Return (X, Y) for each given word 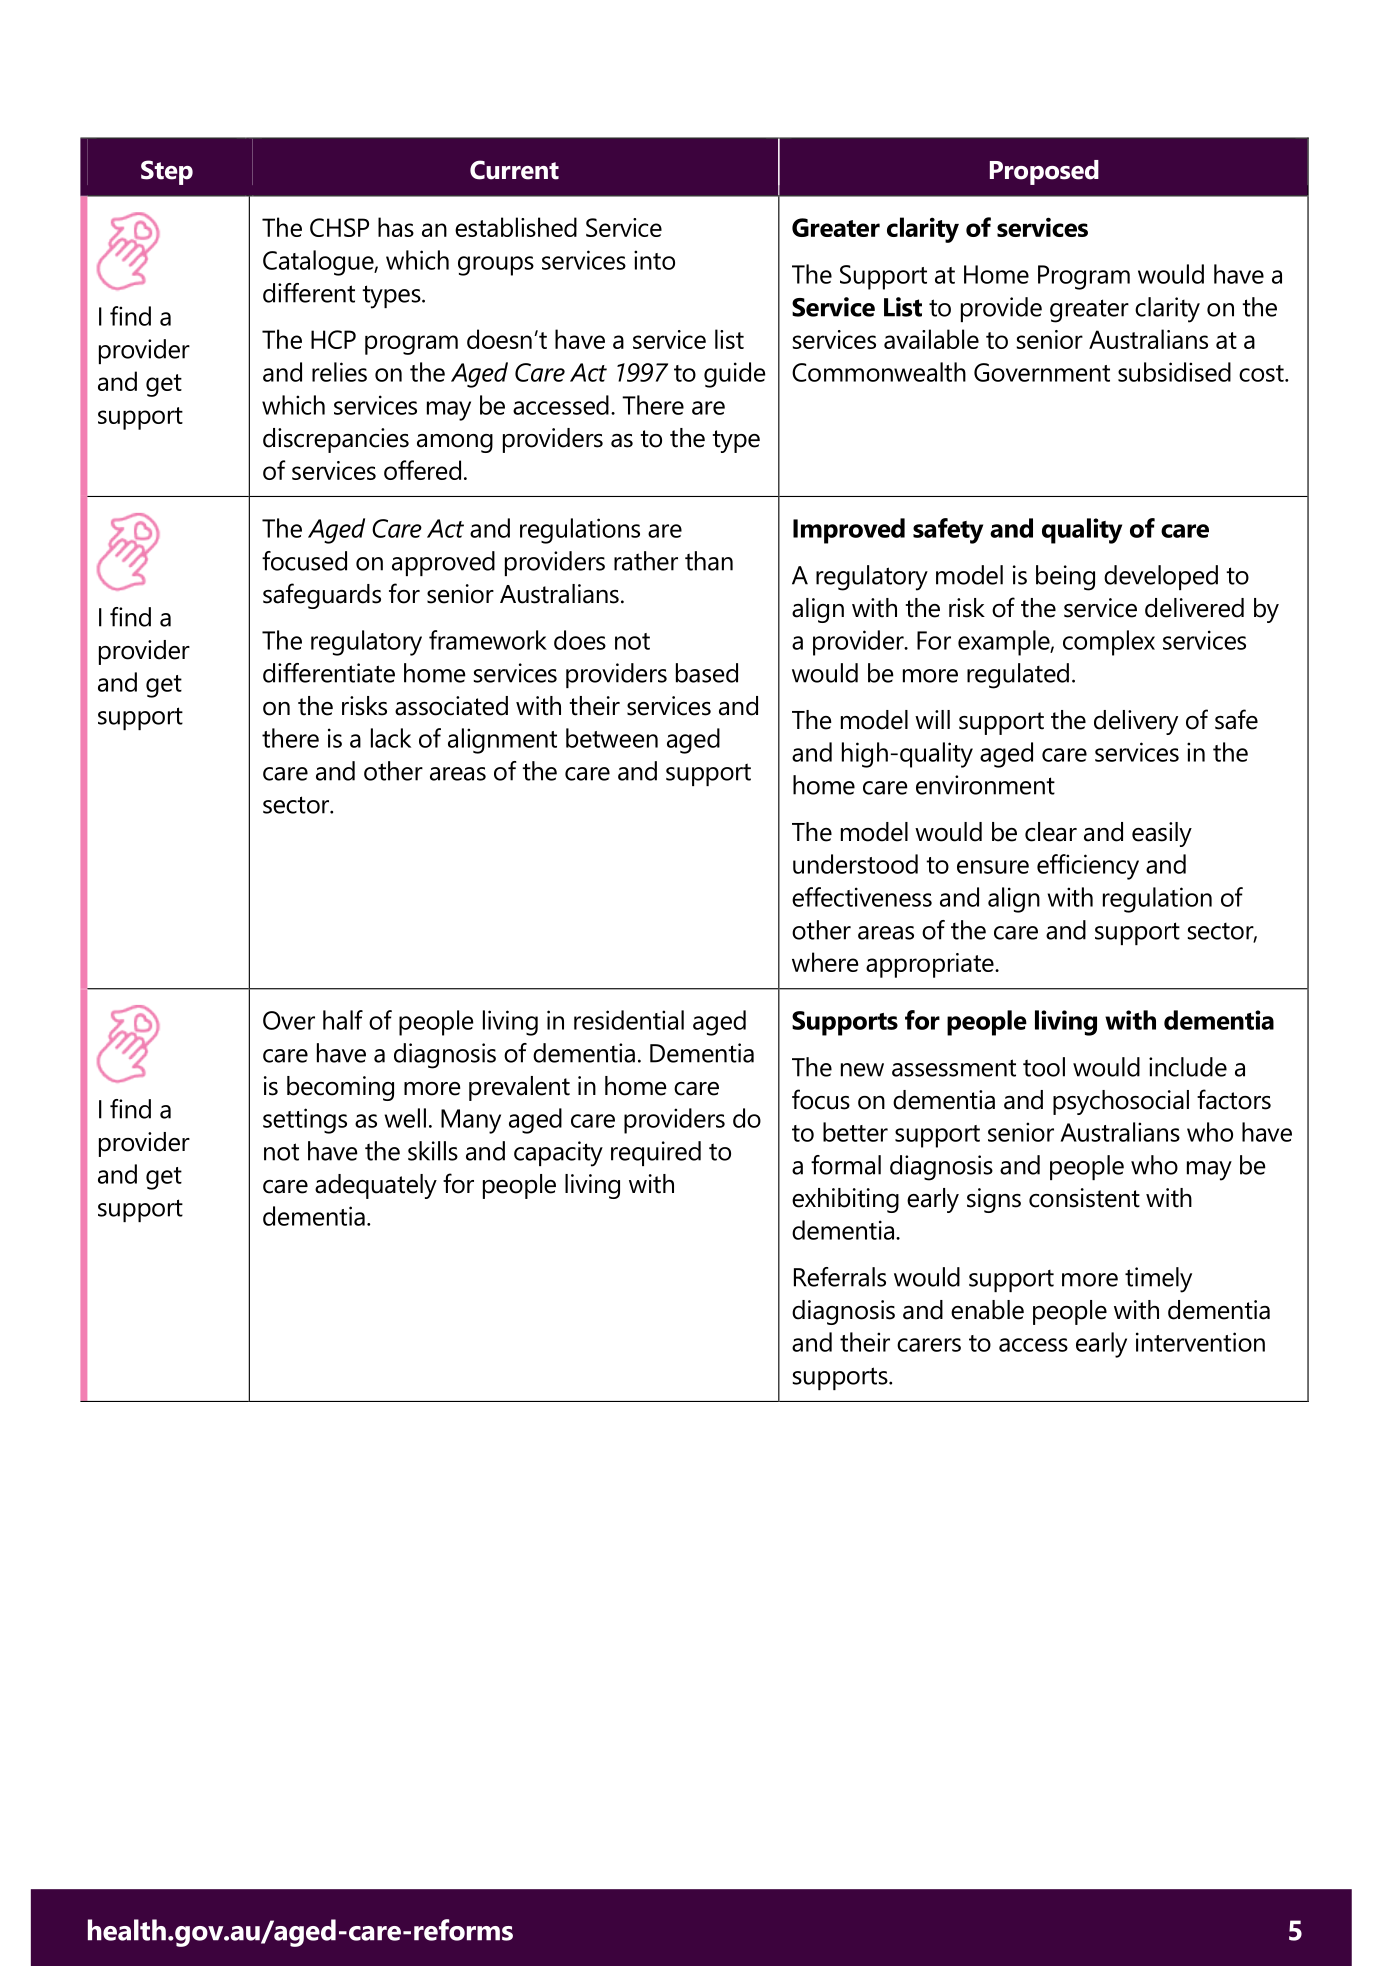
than (709, 561)
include (1188, 1067)
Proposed (1044, 172)
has (396, 227)
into (654, 260)
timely (1158, 1280)
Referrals (840, 1277)
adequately (376, 1186)
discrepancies (336, 440)
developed (1161, 577)
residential (629, 1020)
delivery (1136, 722)
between (612, 738)
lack (391, 738)
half (343, 1020)
